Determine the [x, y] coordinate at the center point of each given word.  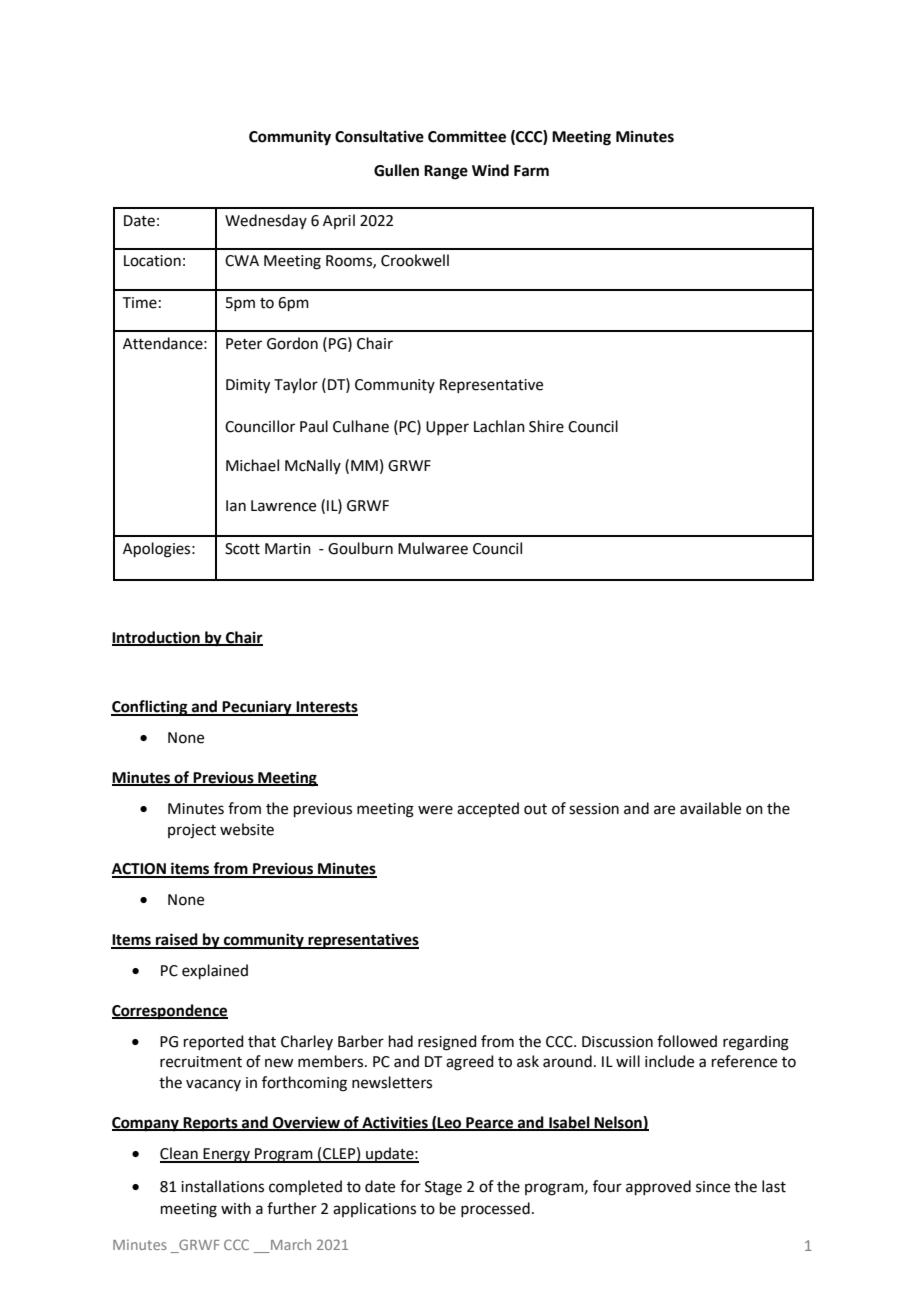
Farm [531, 171]
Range [446, 172]
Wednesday [266, 221]
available [710, 808]
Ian [236, 506]
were [435, 810]
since [713, 1187]
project [192, 831]
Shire [546, 426]
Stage [443, 1188]
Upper [447, 428]
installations [222, 1186]
